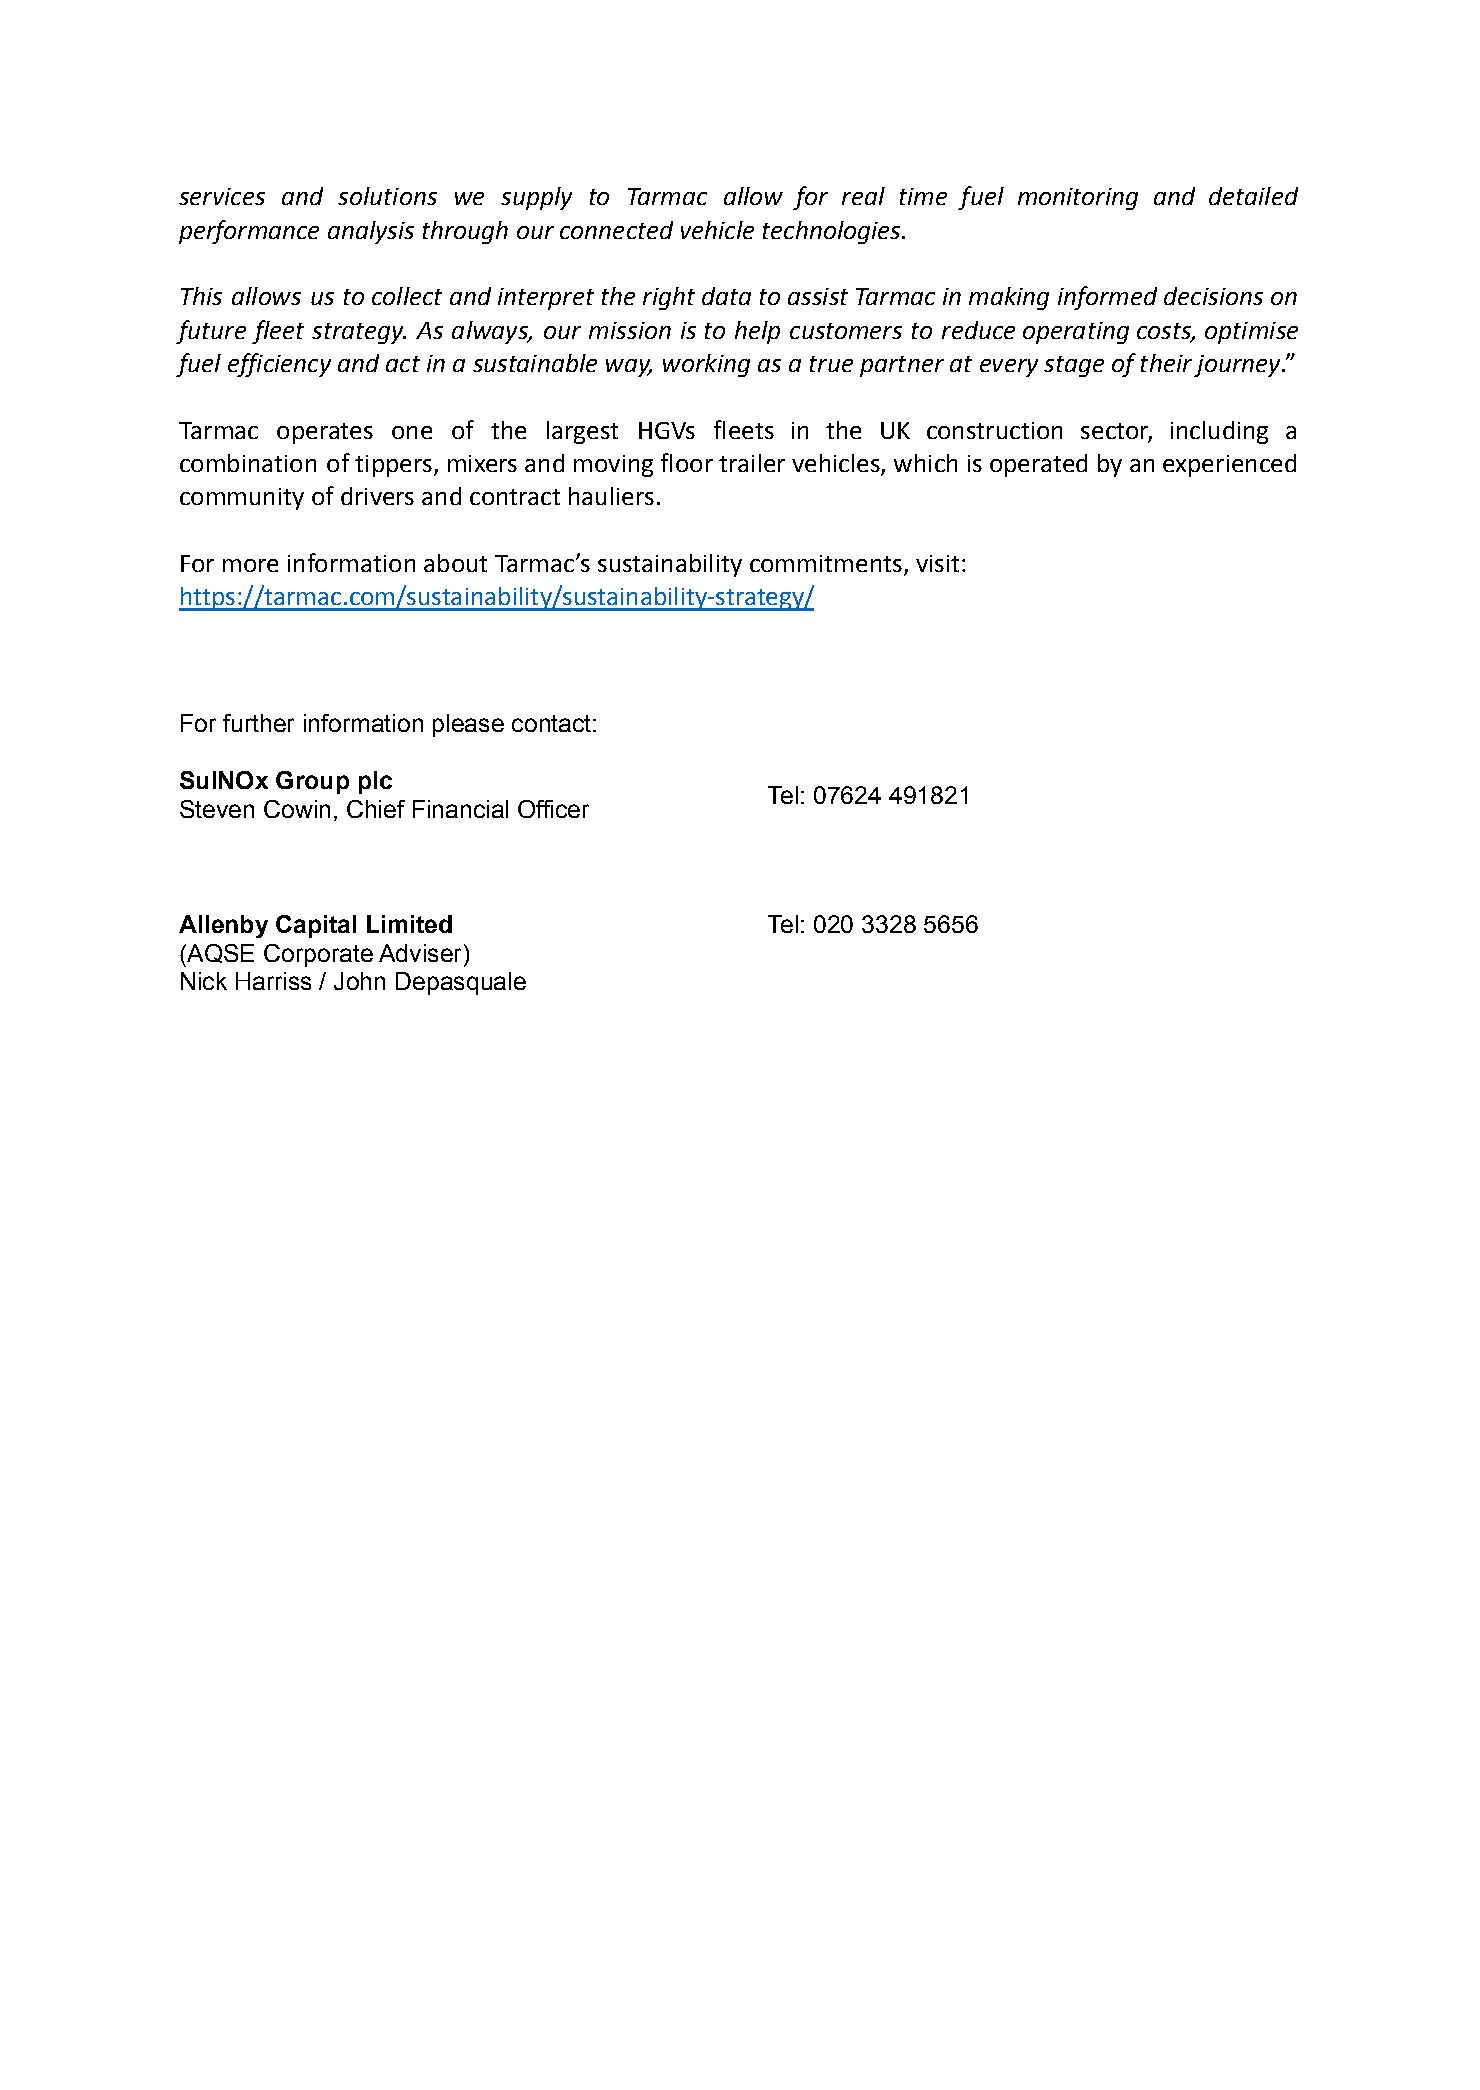 The width and height of the screenshot is (1480, 2090). I want to click on Corporate, so click(318, 955).
